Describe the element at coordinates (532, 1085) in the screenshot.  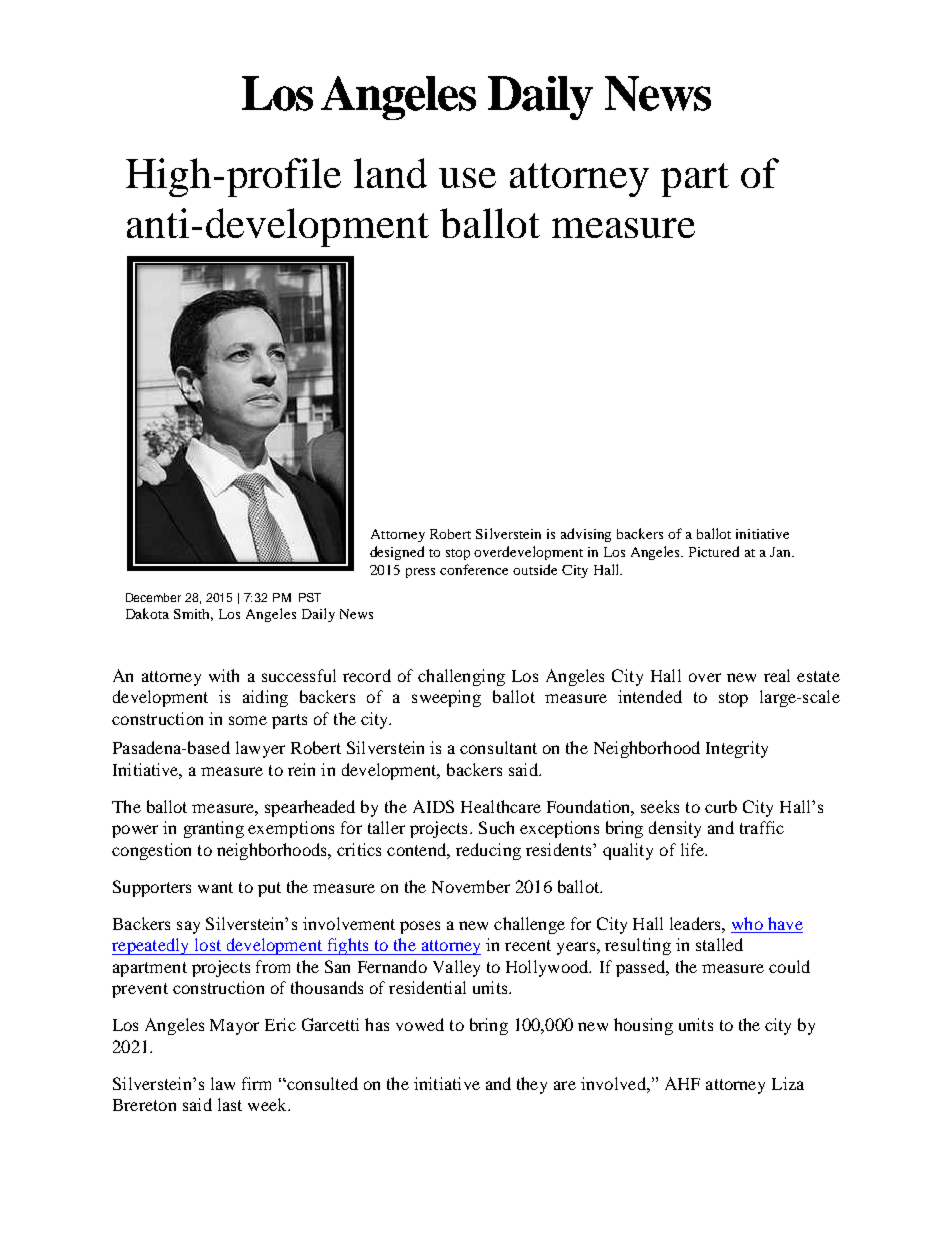
I see `they` at that location.
